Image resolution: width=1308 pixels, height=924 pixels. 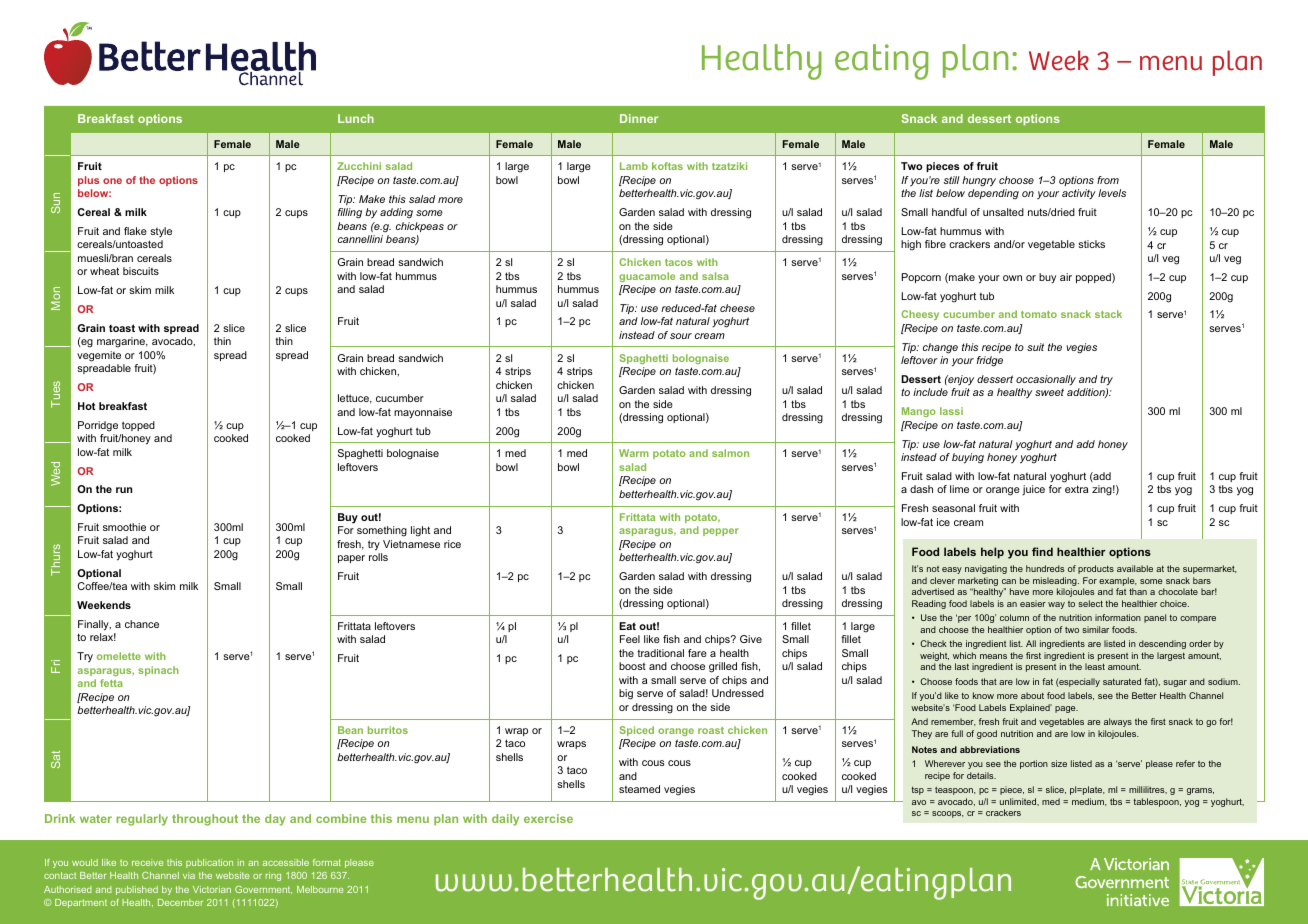 I want to click on Warm, so click(x=634, y=453).
